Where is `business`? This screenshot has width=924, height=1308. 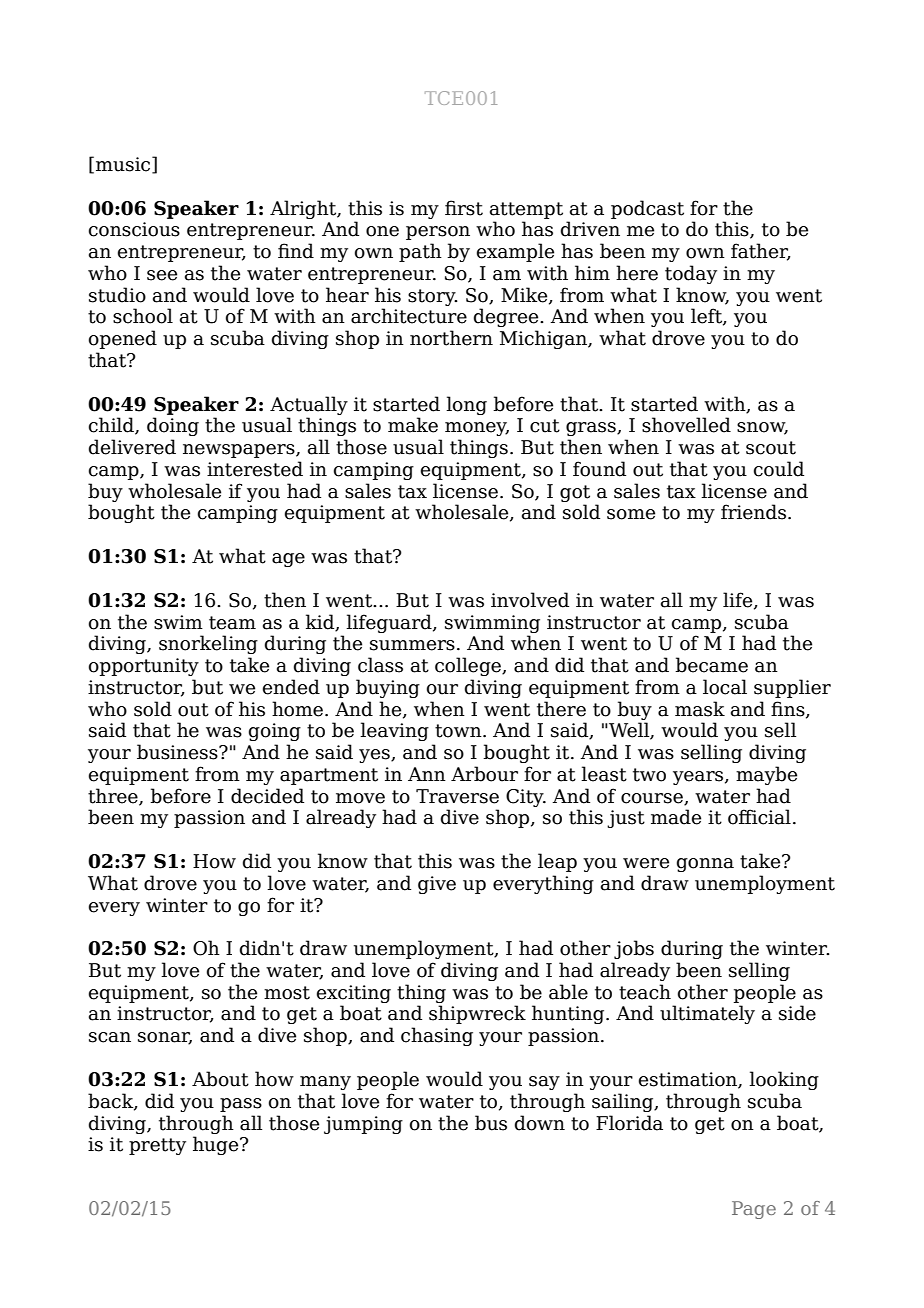 business is located at coordinates (178, 752).
